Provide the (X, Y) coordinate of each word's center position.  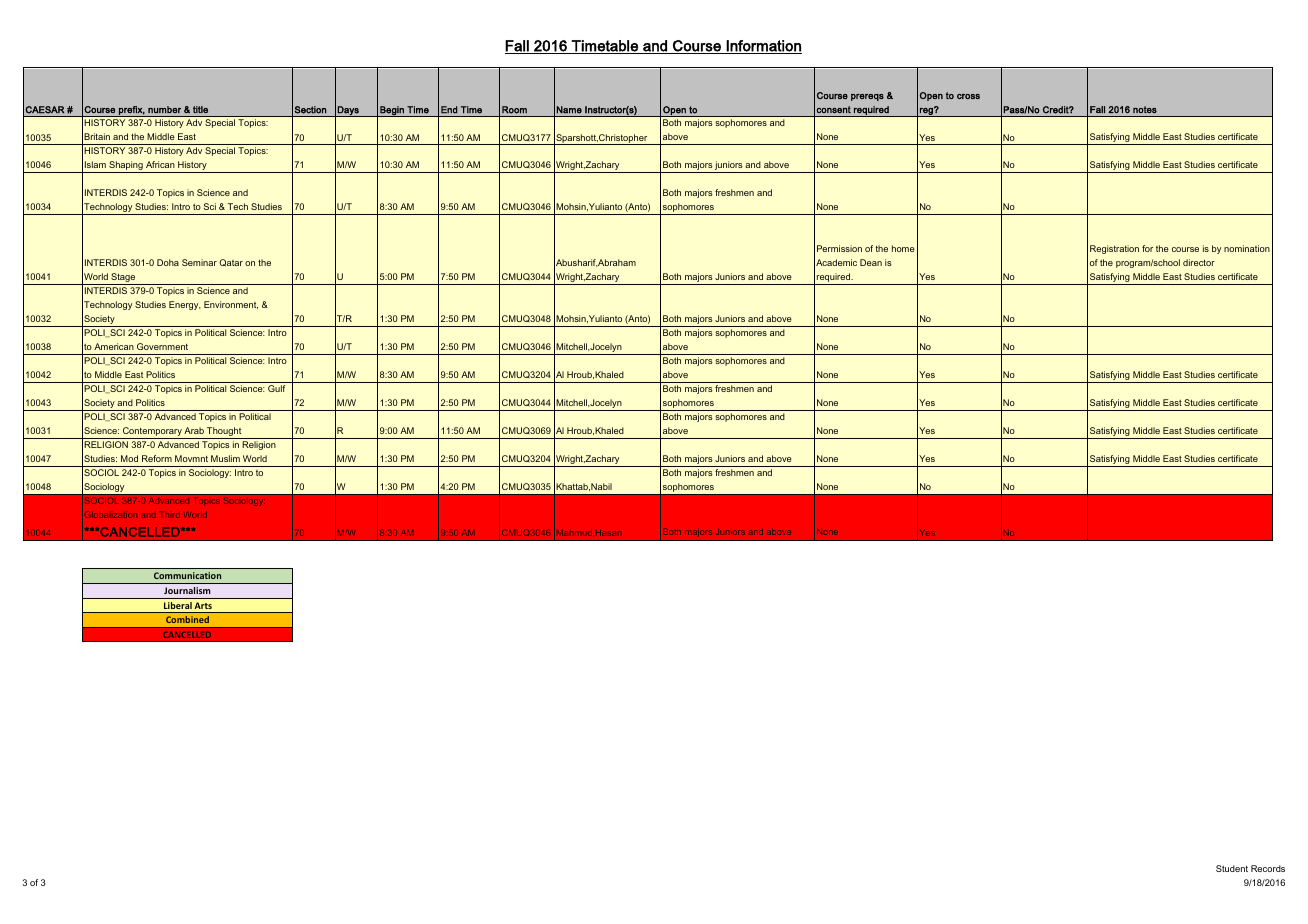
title (200, 109)
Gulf (277, 388)
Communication (187, 575)
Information (763, 47)
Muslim (225, 458)
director (1199, 262)
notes (1145, 109)
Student (1232, 868)
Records (1268, 868)
